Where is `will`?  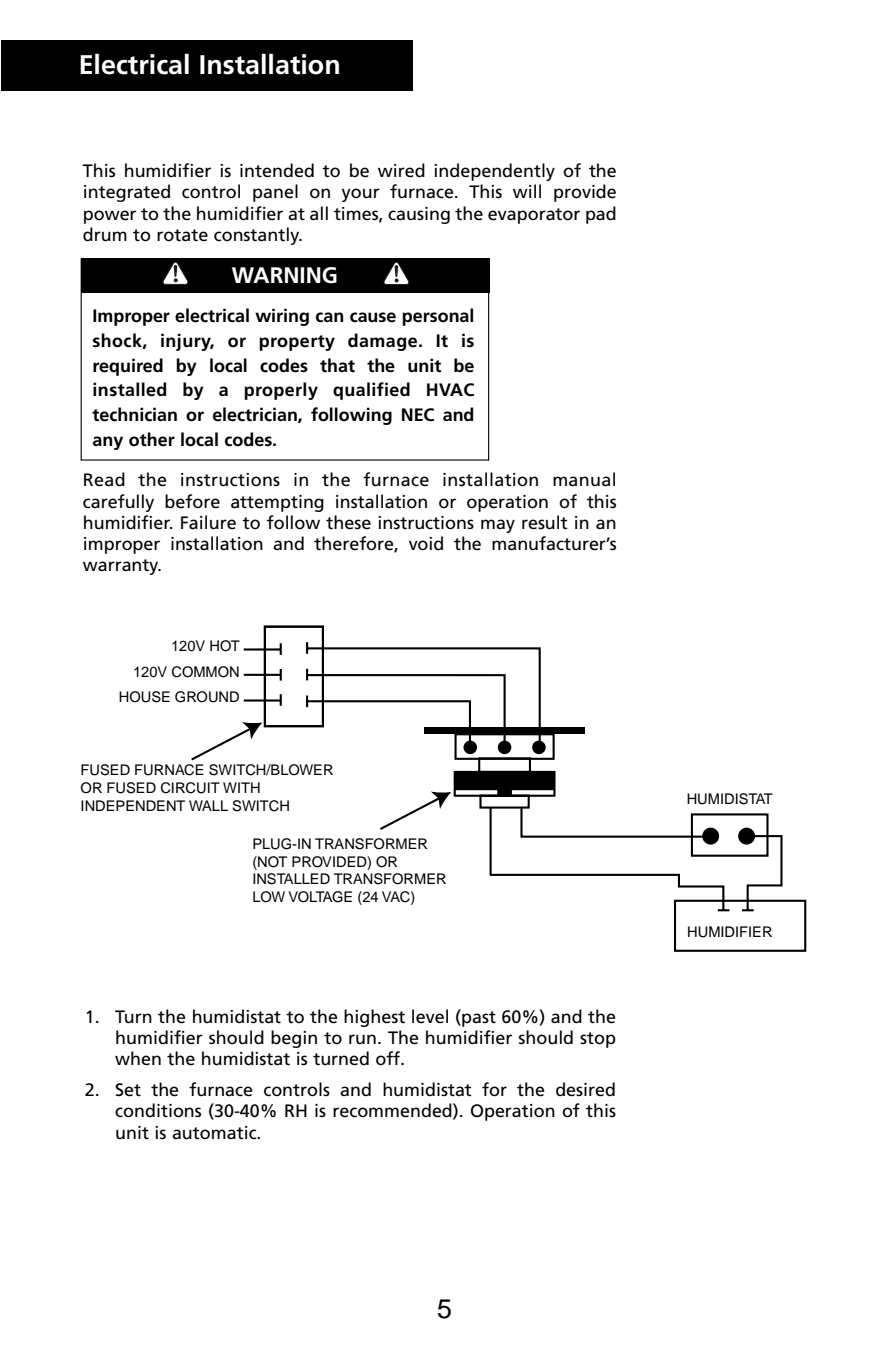
will is located at coordinates (527, 191).
